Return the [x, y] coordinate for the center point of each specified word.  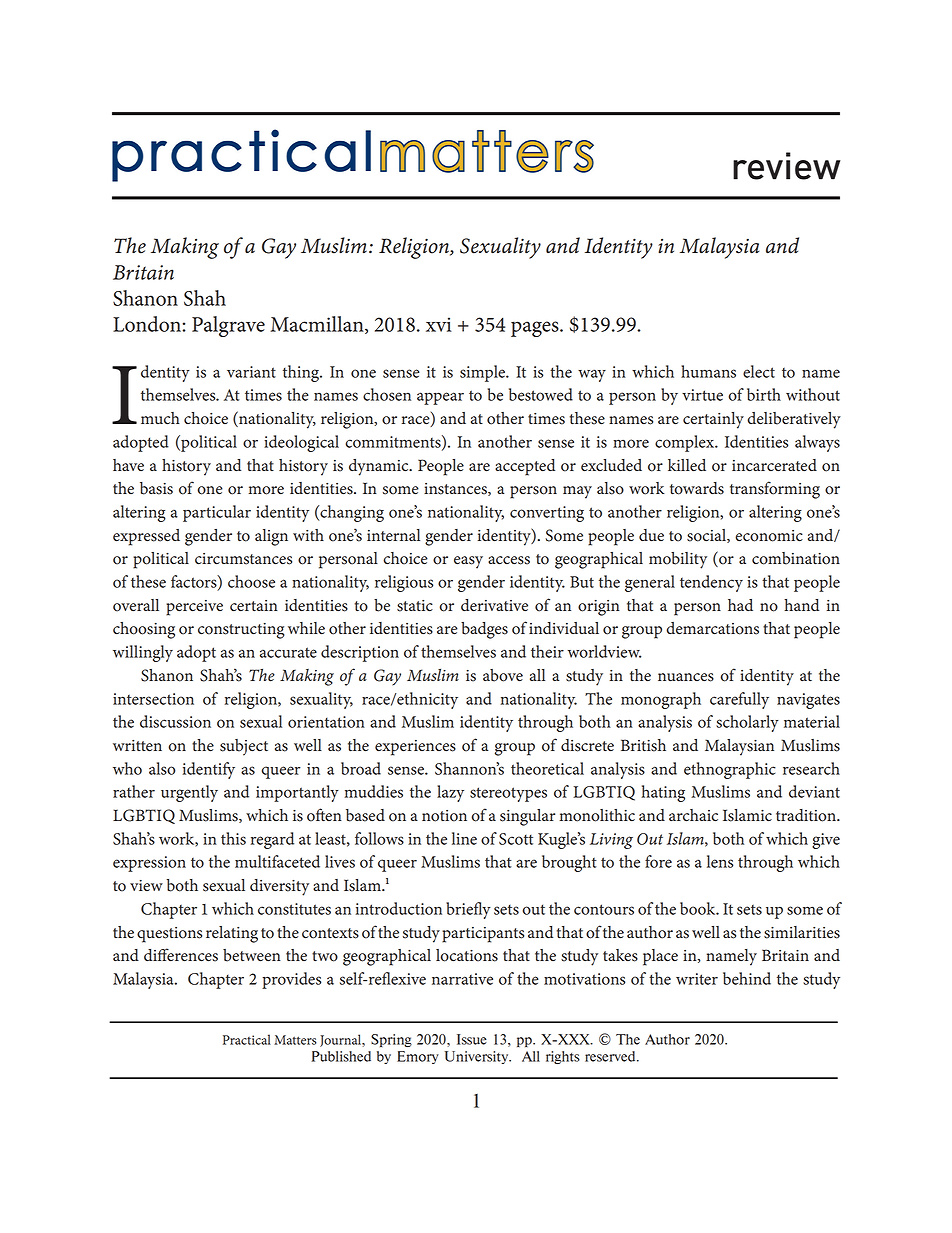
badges [484, 630]
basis [156, 488]
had [740, 605]
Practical [247, 1039]
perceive [194, 608]
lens [720, 861]
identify [209, 770]
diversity [279, 887]
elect [759, 371]
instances [456, 489]
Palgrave [228, 326]
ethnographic [730, 770]
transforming [775, 490]
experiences [415, 748]
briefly [468, 910]
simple [484, 373]
